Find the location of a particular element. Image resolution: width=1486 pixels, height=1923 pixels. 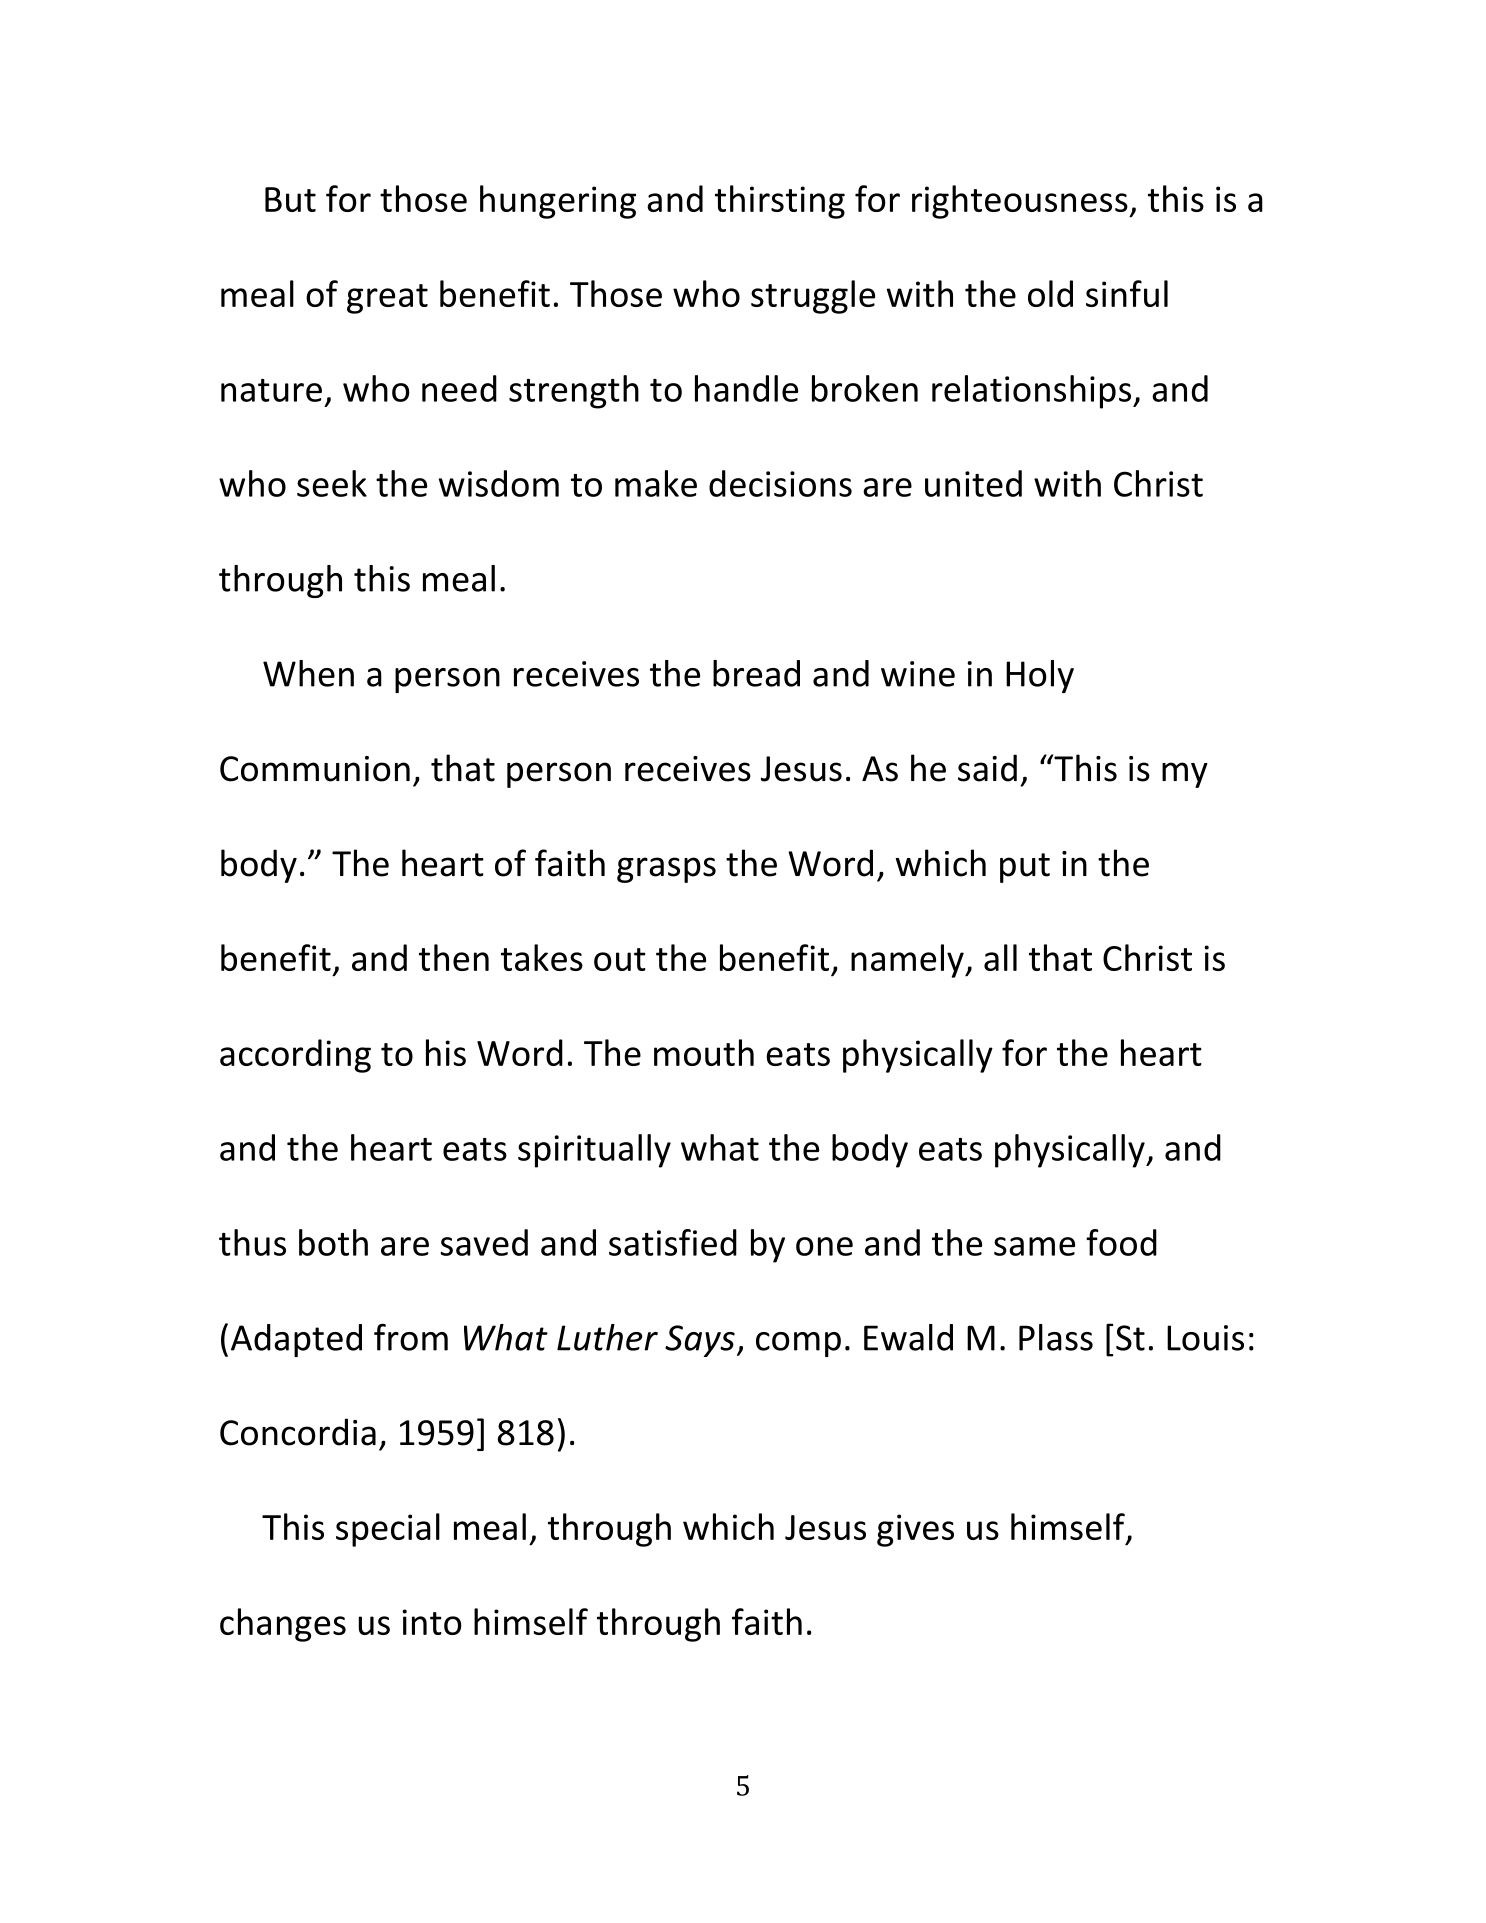

put is located at coordinates (1025, 868).
